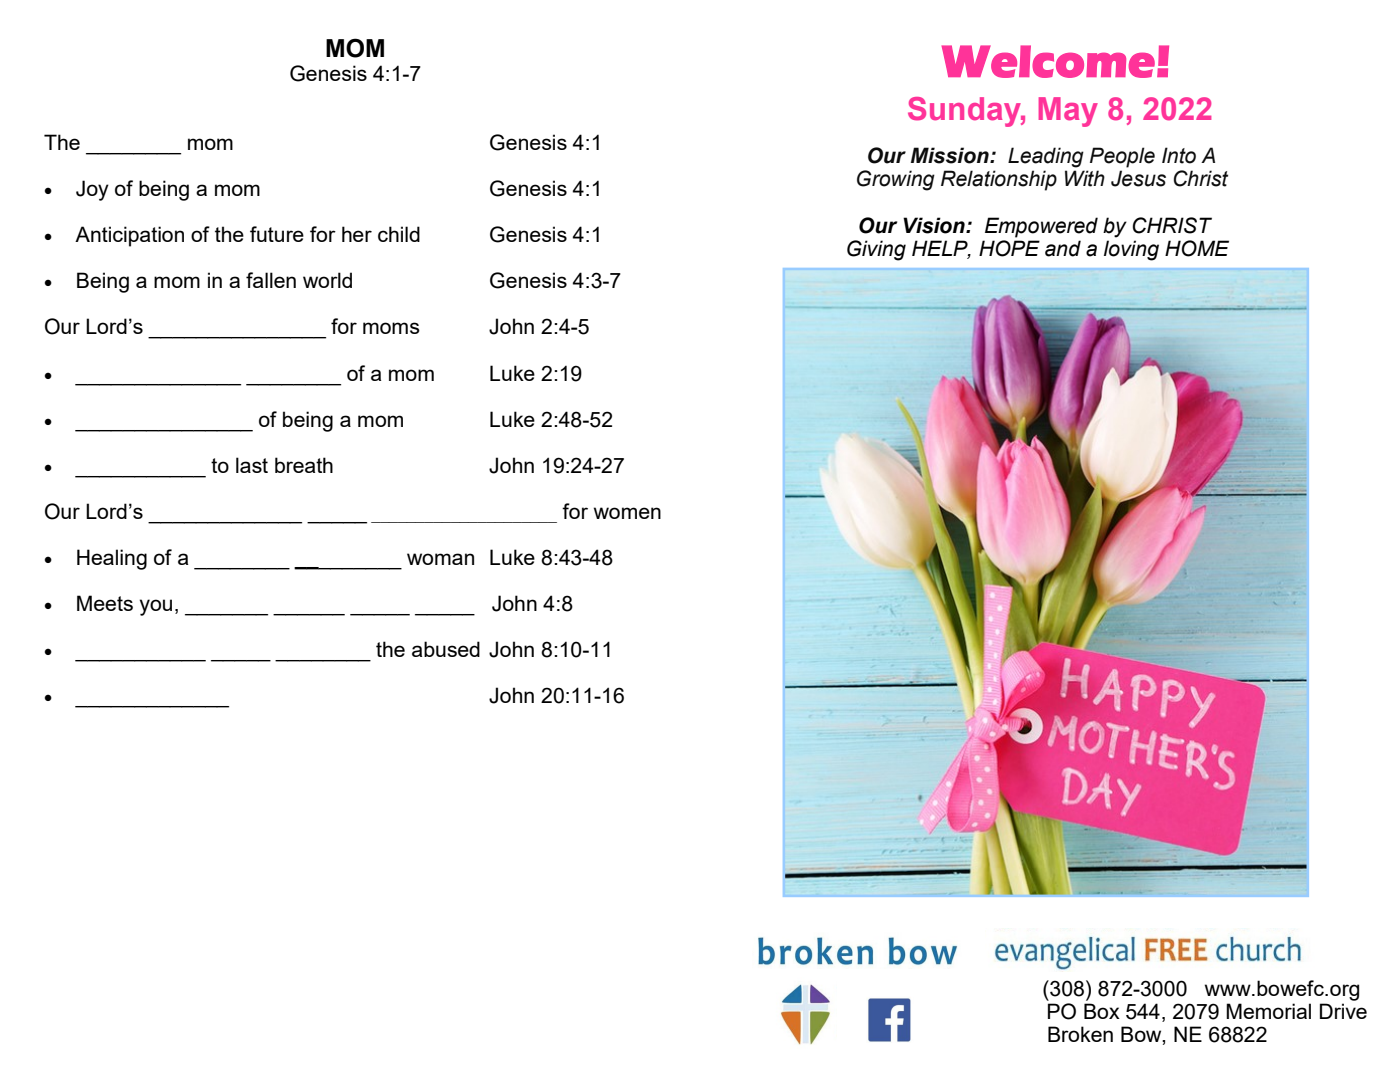  What do you see at coordinates (1080, 1034) in the document?
I see `Broken` at bounding box center [1080, 1034].
